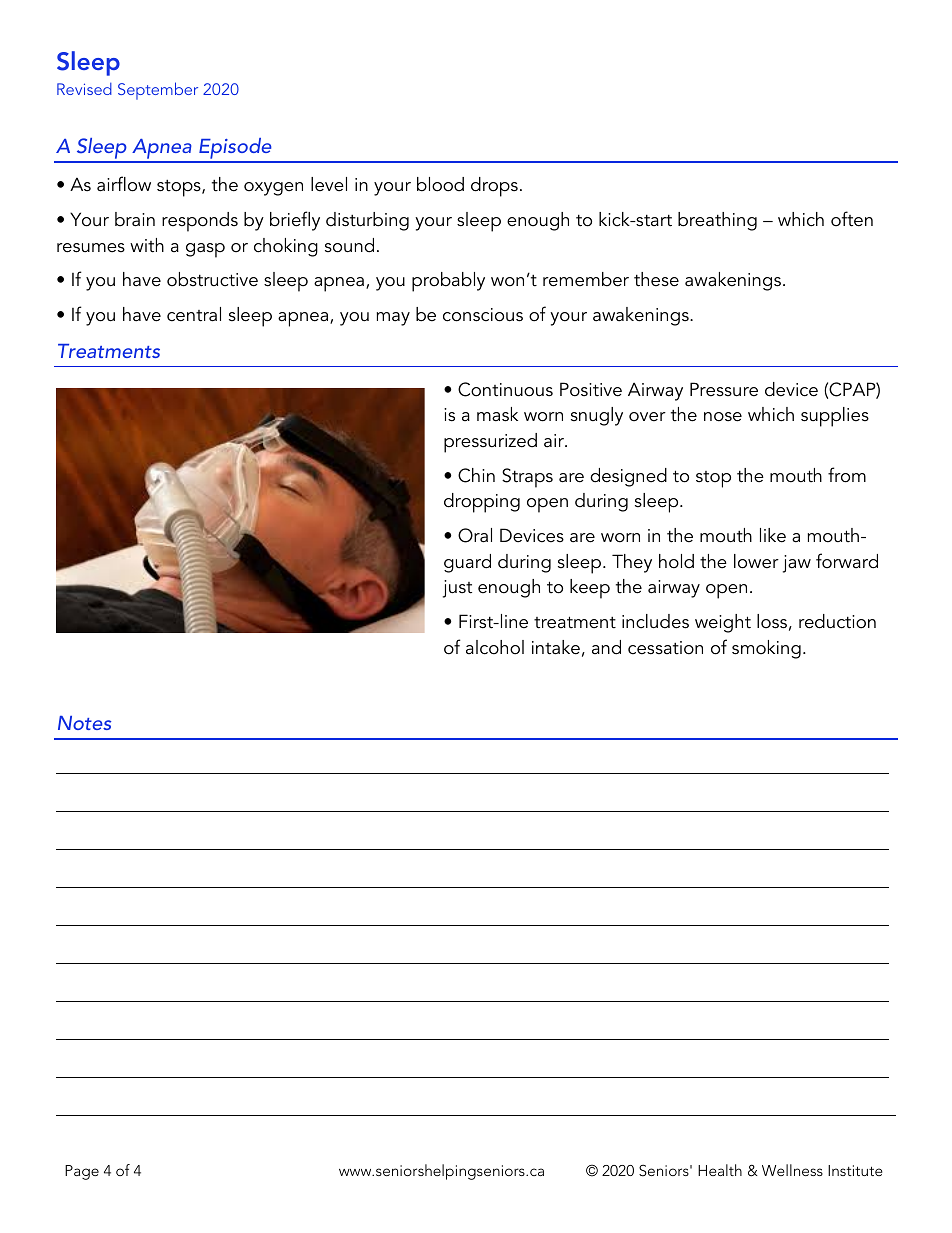  What do you see at coordinates (440, 184) in the screenshot?
I see `blood` at bounding box center [440, 184].
